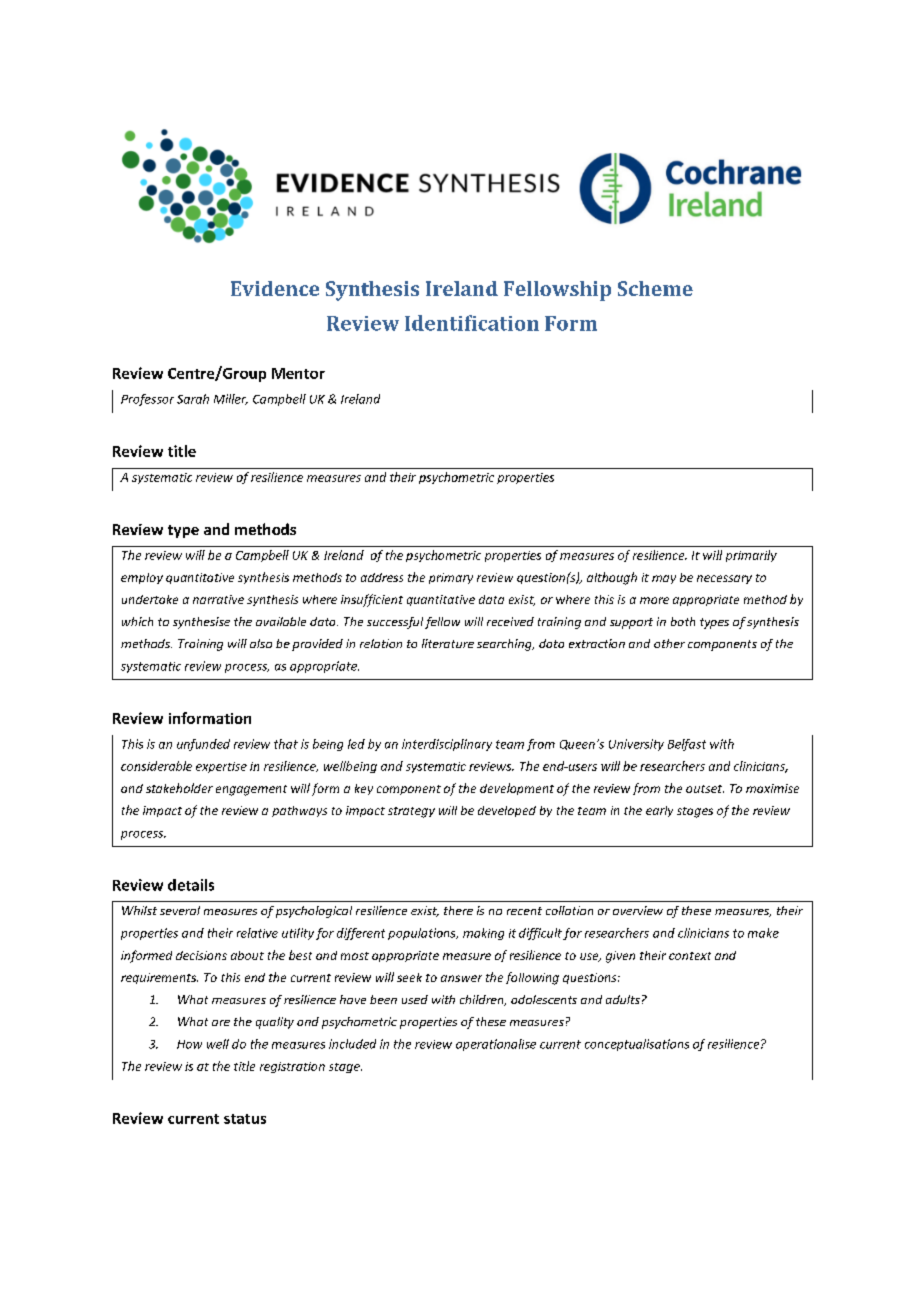 The width and height of the page is (924, 1308). I want to click on included, so click(352, 1044).
